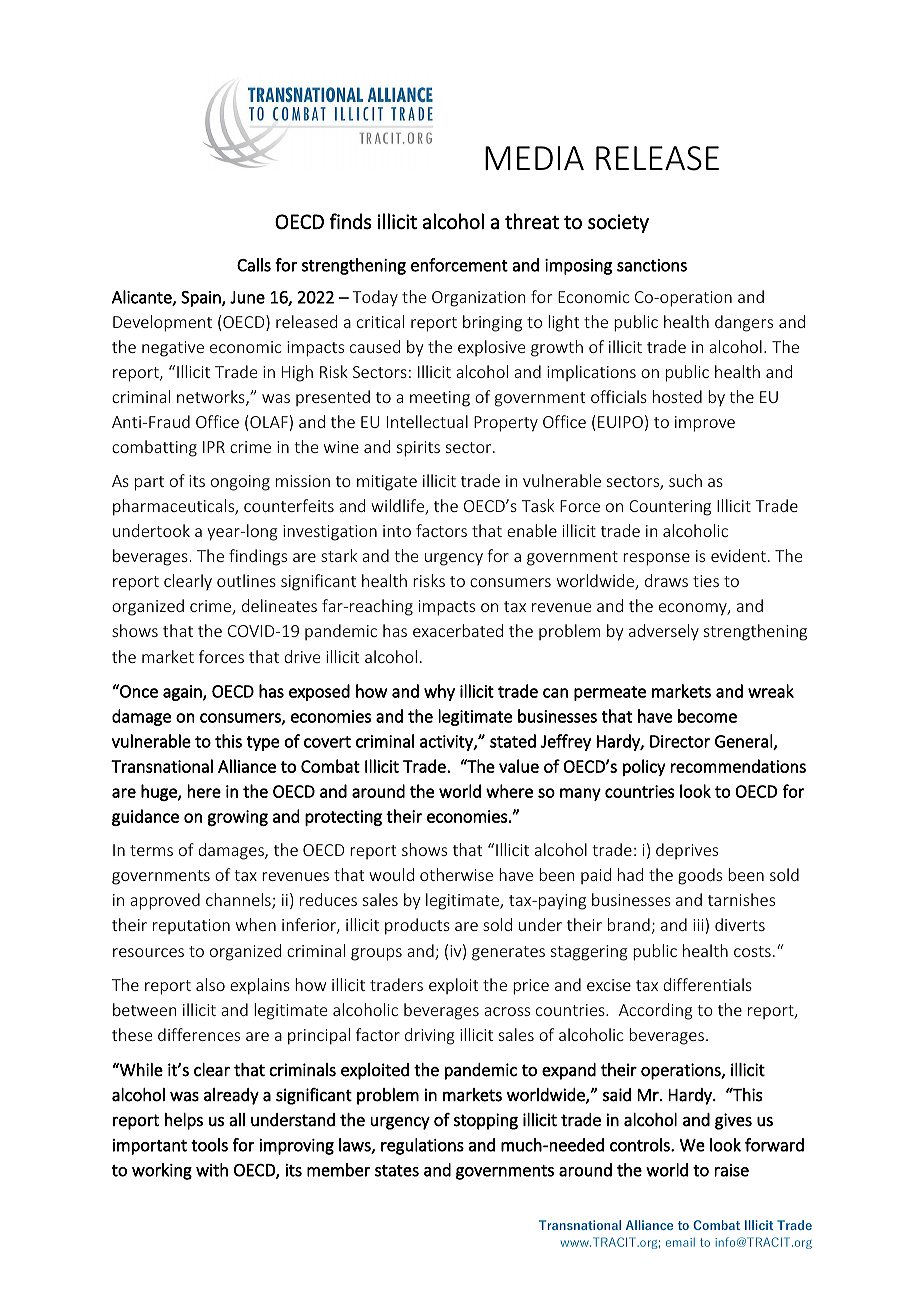 The width and height of the screenshot is (924, 1308). What do you see at coordinates (418, 449) in the screenshot?
I see `spirits` at bounding box center [418, 449].
